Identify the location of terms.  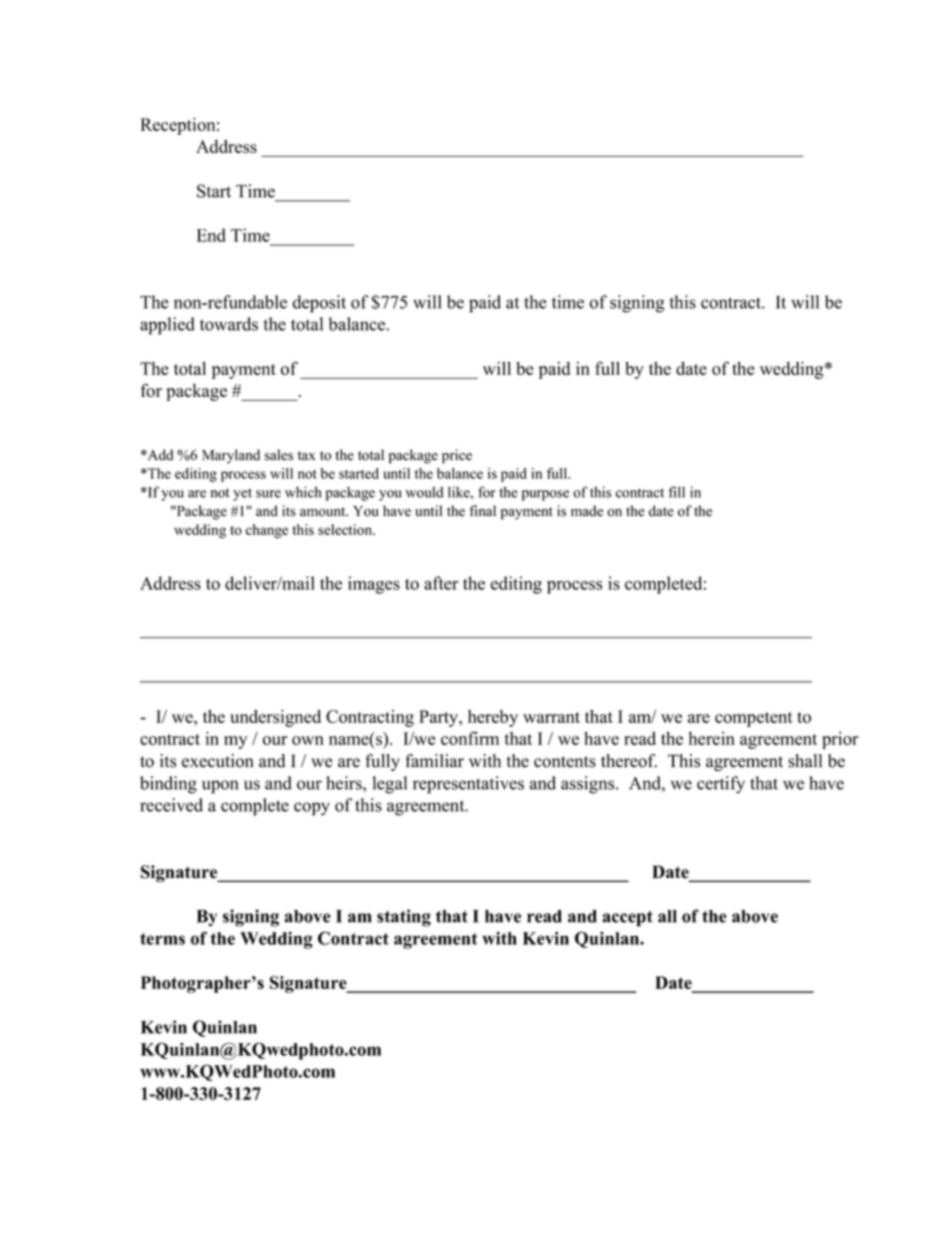
(162, 939).
